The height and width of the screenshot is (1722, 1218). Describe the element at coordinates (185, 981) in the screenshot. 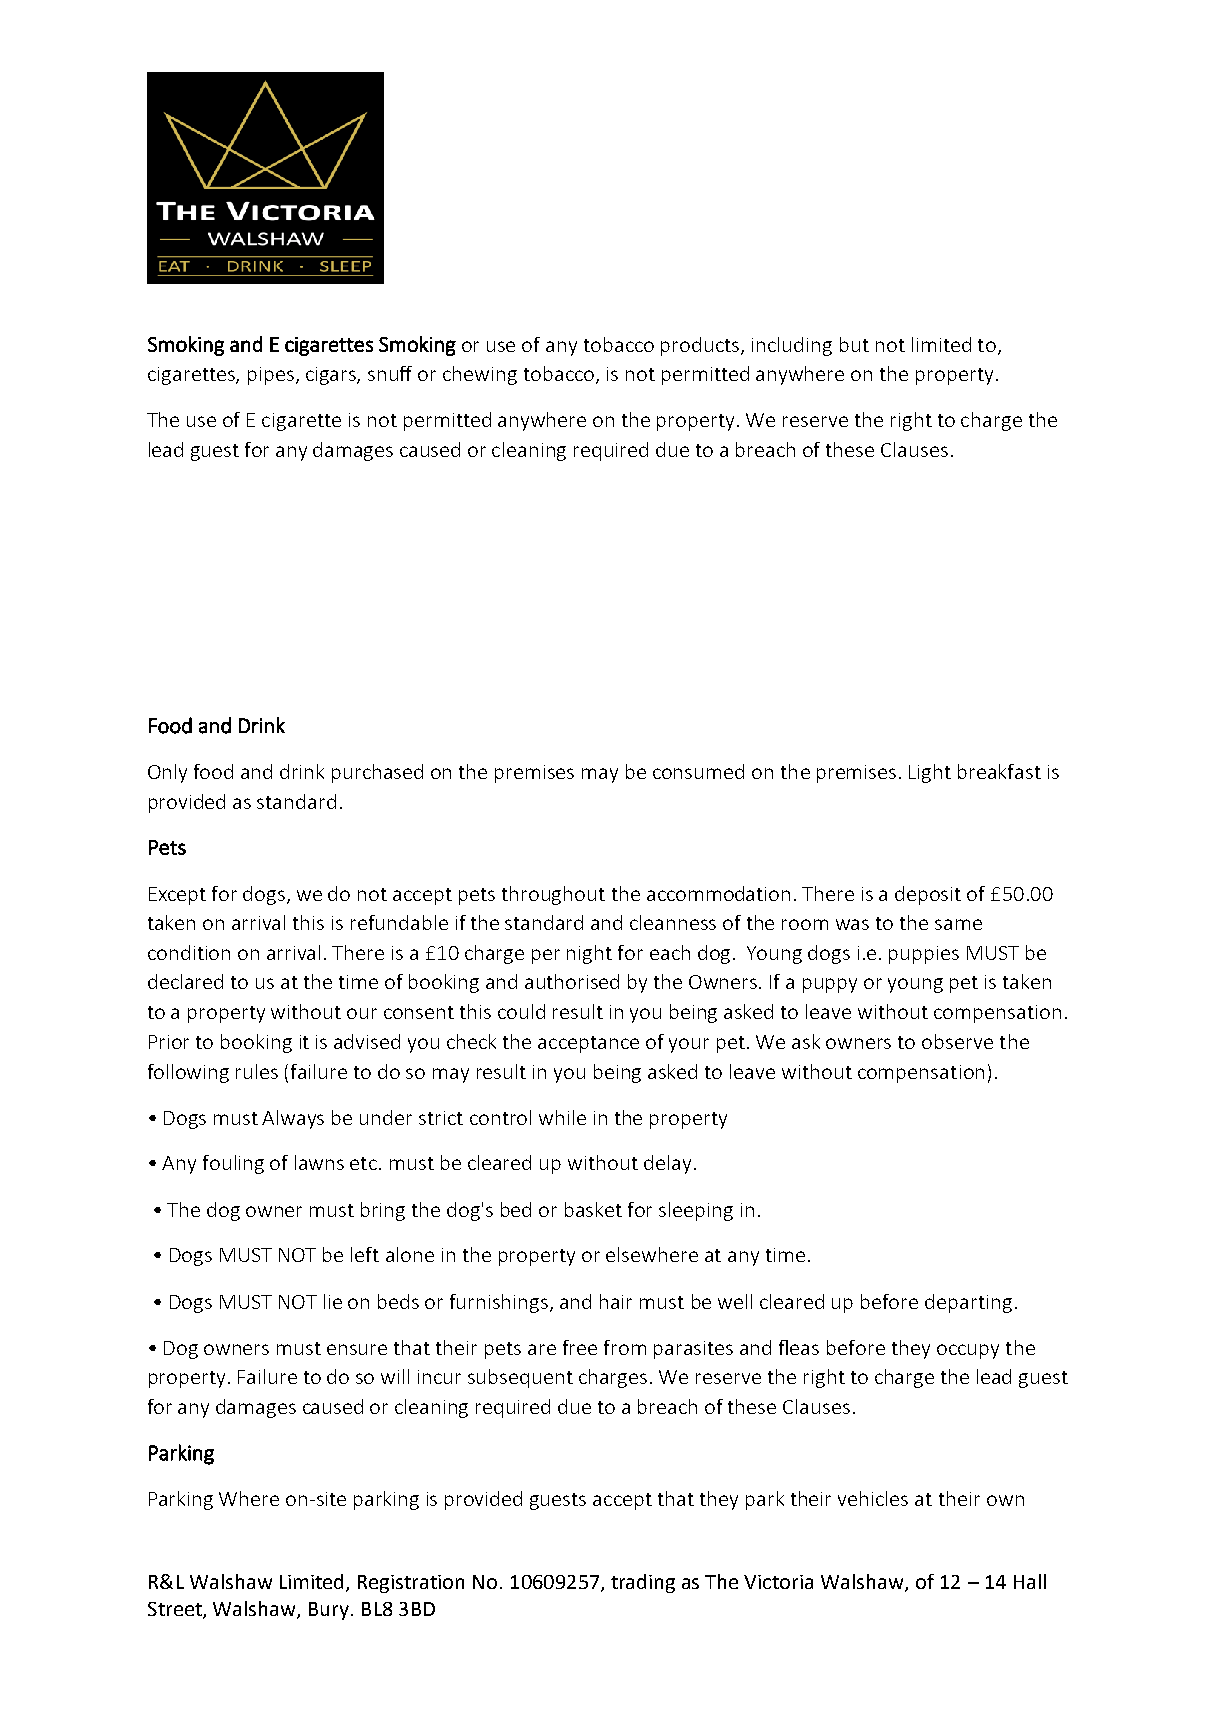

I see `declared` at that location.
